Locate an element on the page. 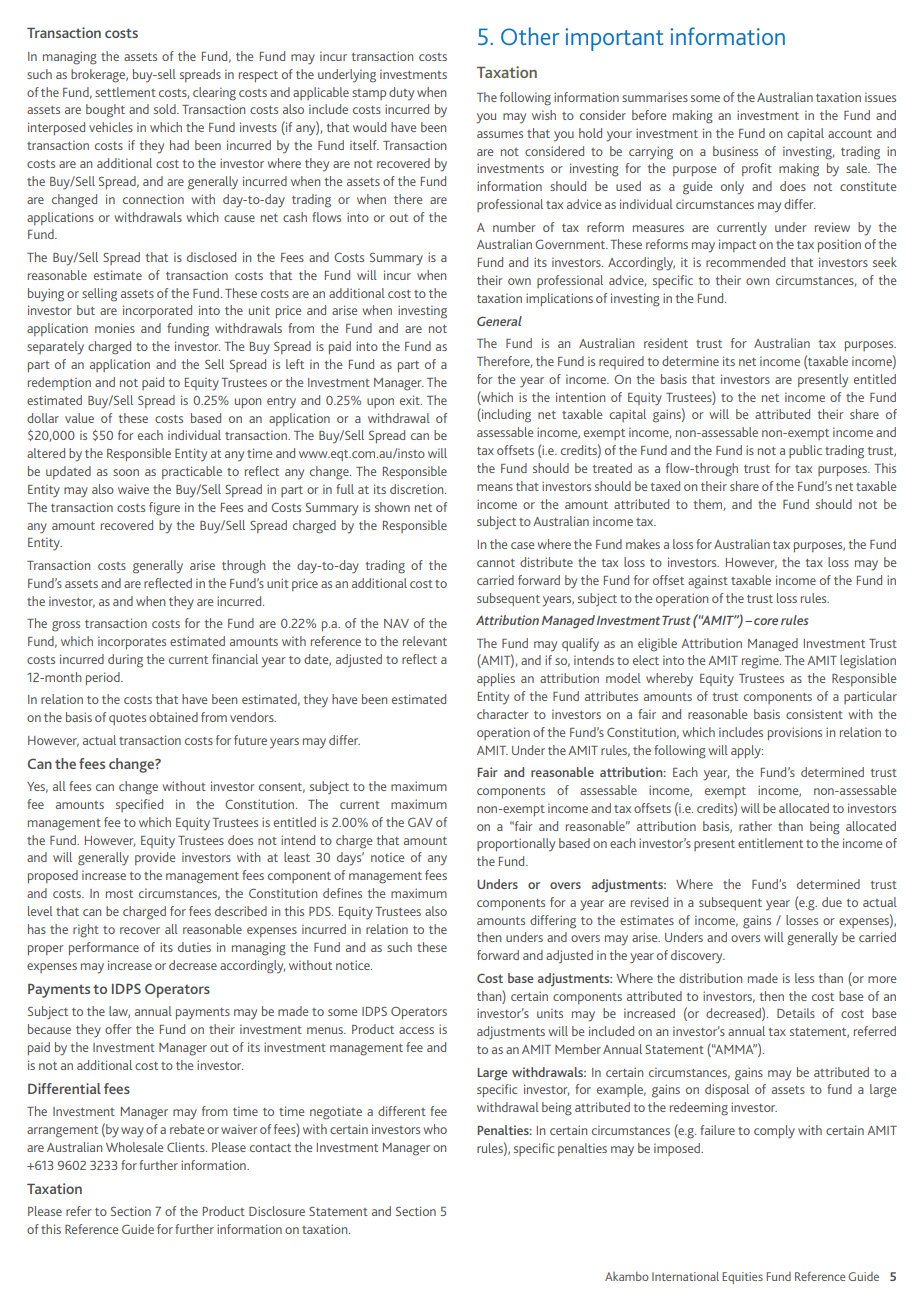  Clients is located at coordinates (187, 1147).
